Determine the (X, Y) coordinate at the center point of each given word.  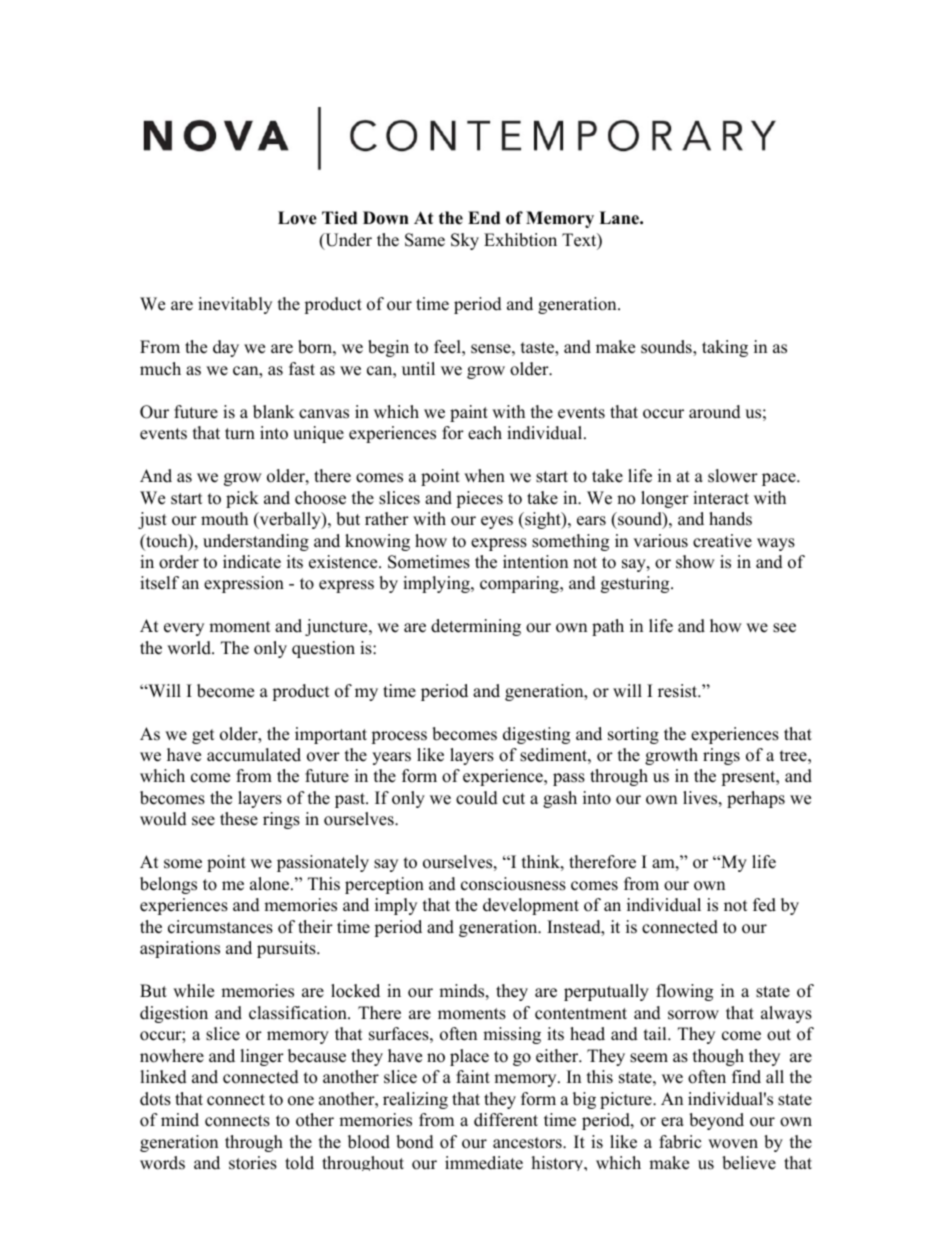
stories (253, 1163)
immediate (484, 1163)
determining (476, 627)
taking (725, 348)
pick (242, 499)
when (484, 476)
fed (764, 905)
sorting (633, 735)
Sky (465, 241)
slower (733, 476)
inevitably (235, 305)
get (203, 736)
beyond (716, 1121)
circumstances (220, 927)
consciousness (513, 884)
